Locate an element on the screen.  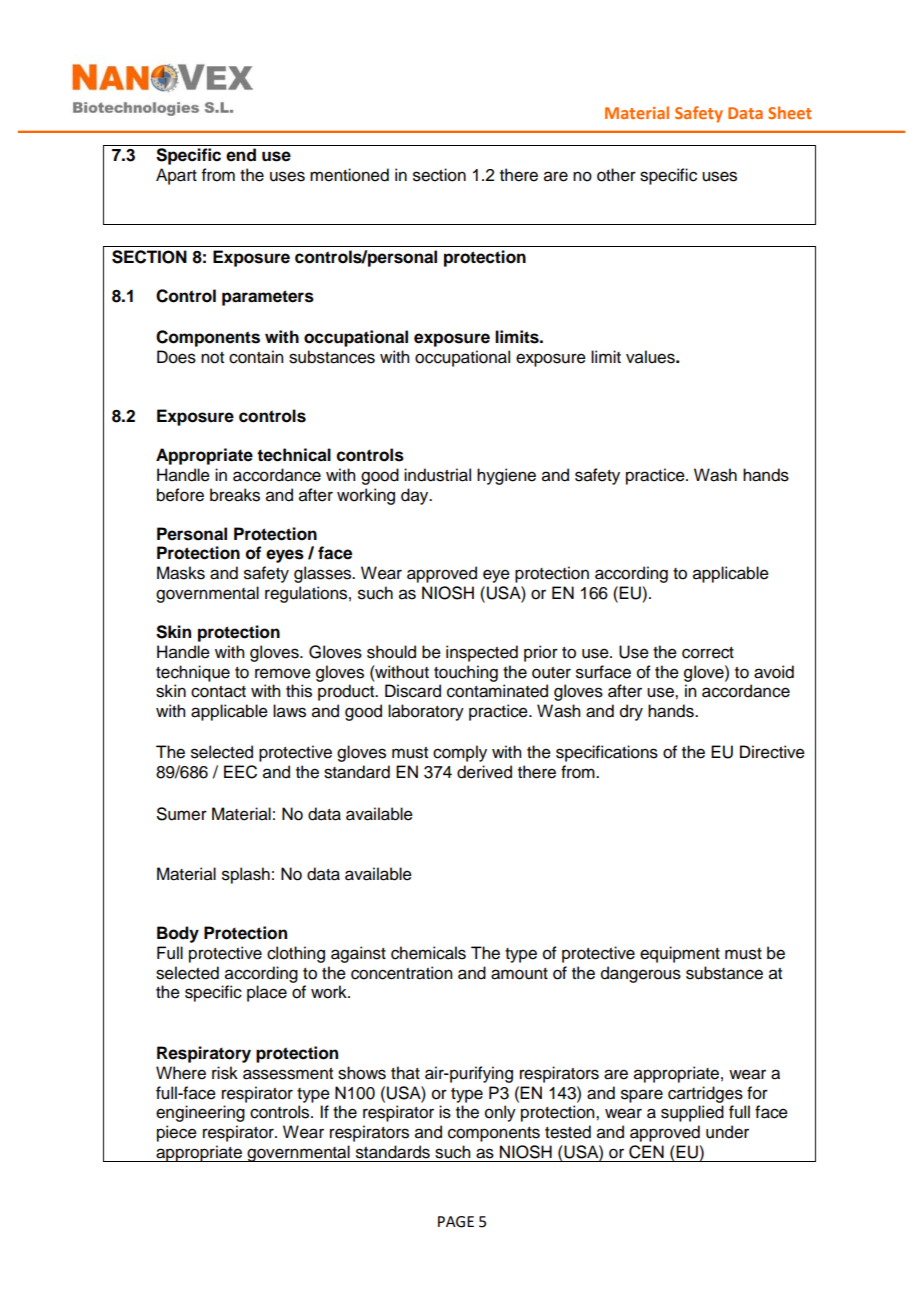
end is located at coordinates (241, 155).
